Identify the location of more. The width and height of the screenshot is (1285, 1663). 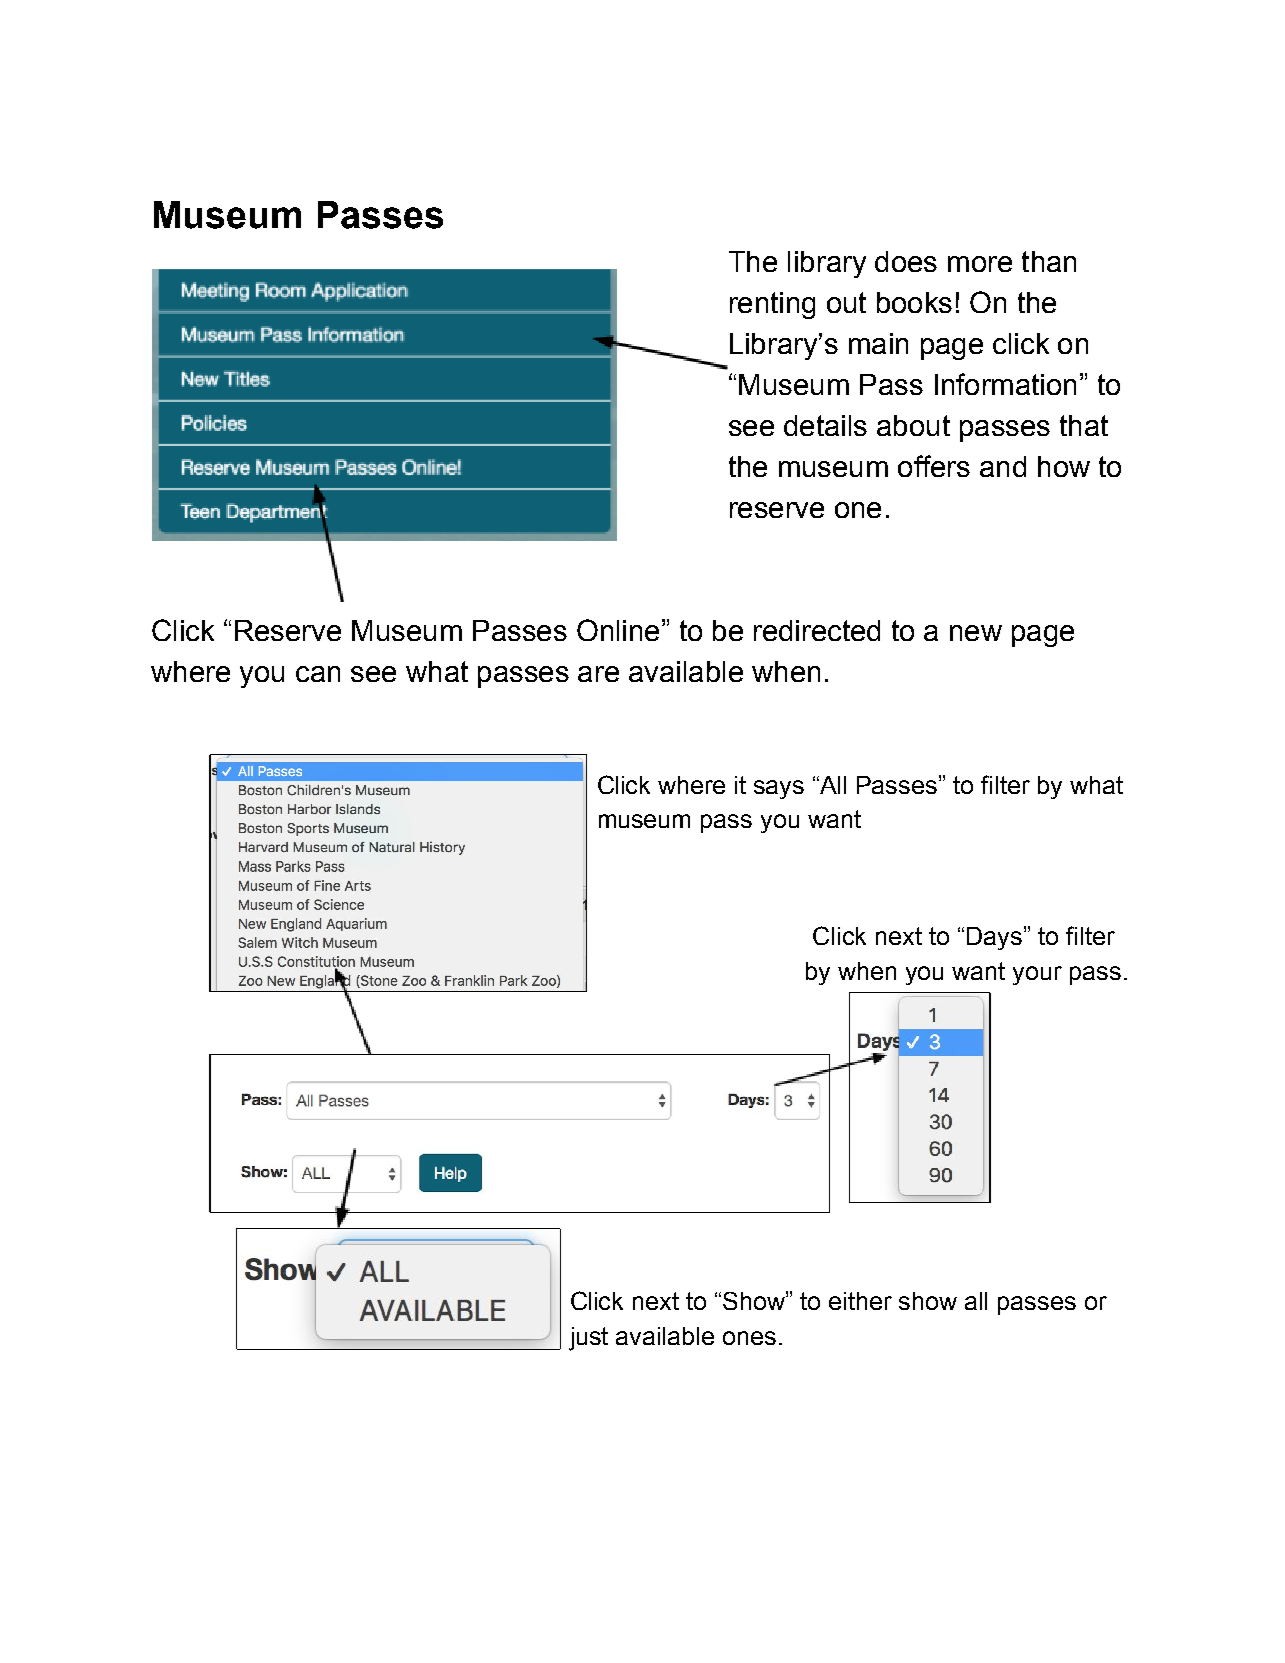
(980, 264).
